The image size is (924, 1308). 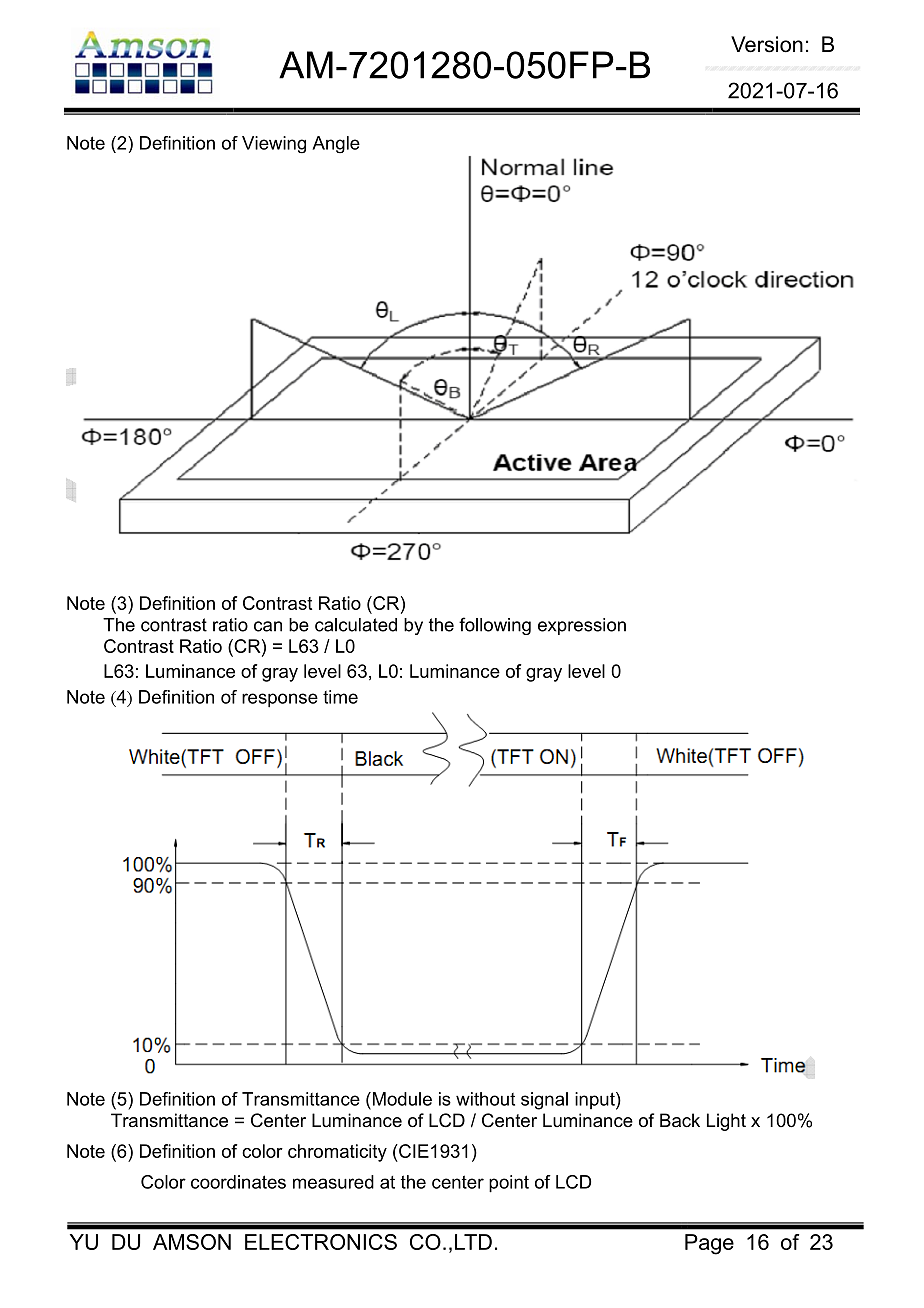 What do you see at coordinates (274, 145) in the screenshot?
I see `Viewing` at bounding box center [274, 145].
